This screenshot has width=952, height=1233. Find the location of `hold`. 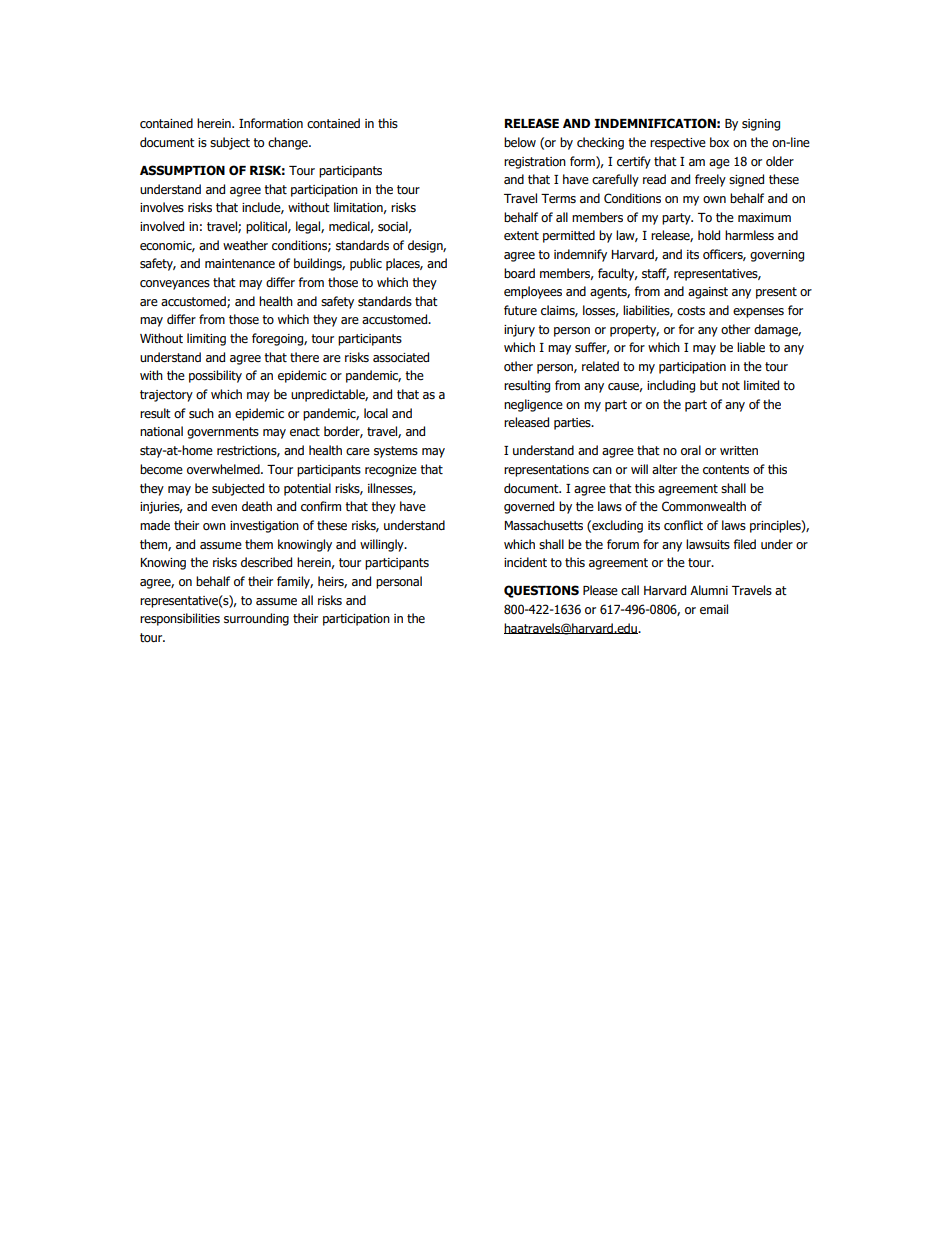

hold is located at coordinates (709, 235).
